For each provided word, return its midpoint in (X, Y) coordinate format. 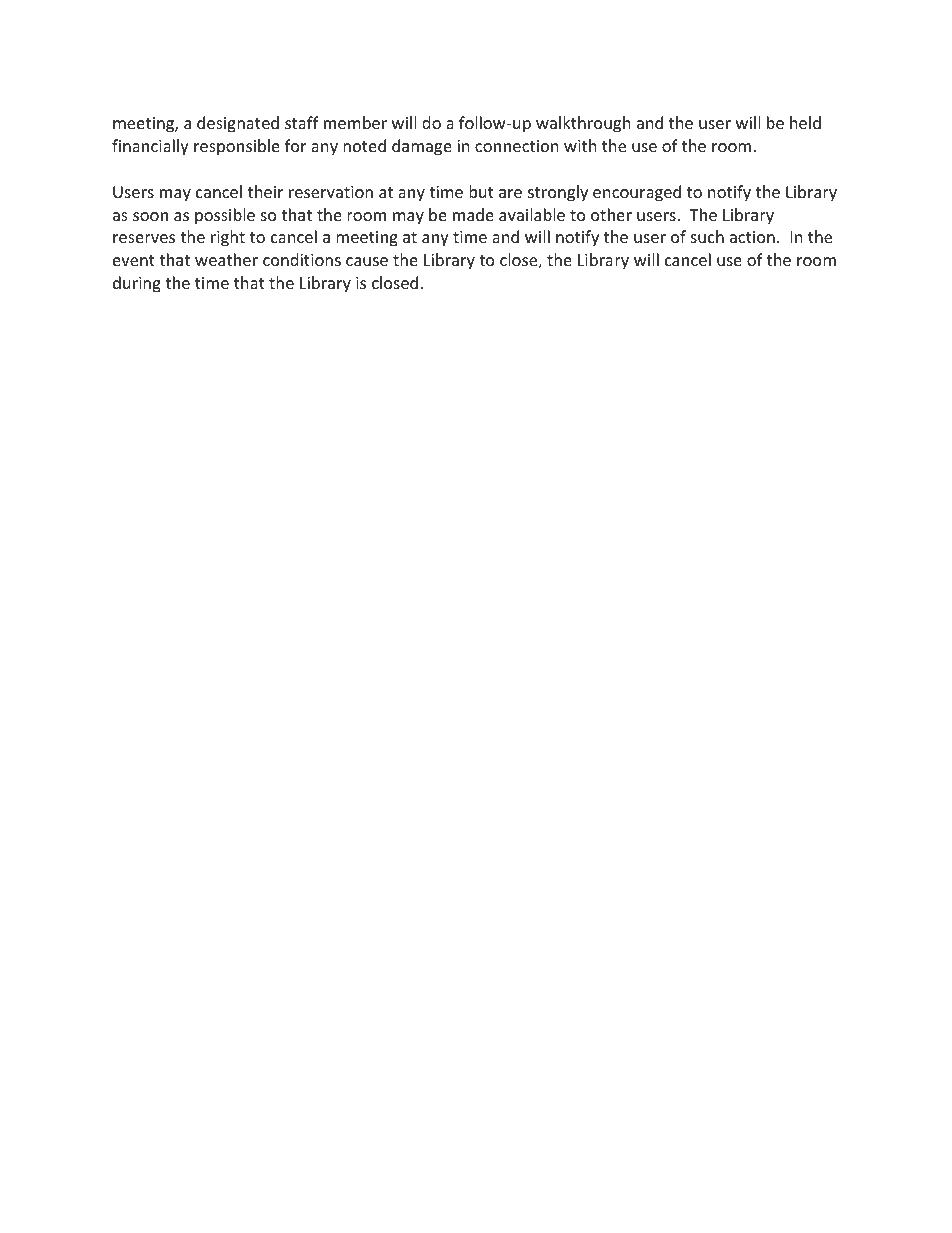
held (805, 122)
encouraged (637, 193)
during (137, 284)
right (228, 238)
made (473, 214)
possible (225, 216)
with (580, 145)
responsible (237, 147)
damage (422, 147)
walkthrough (583, 124)
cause (367, 261)
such (707, 236)
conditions (302, 259)
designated (238, 124)
